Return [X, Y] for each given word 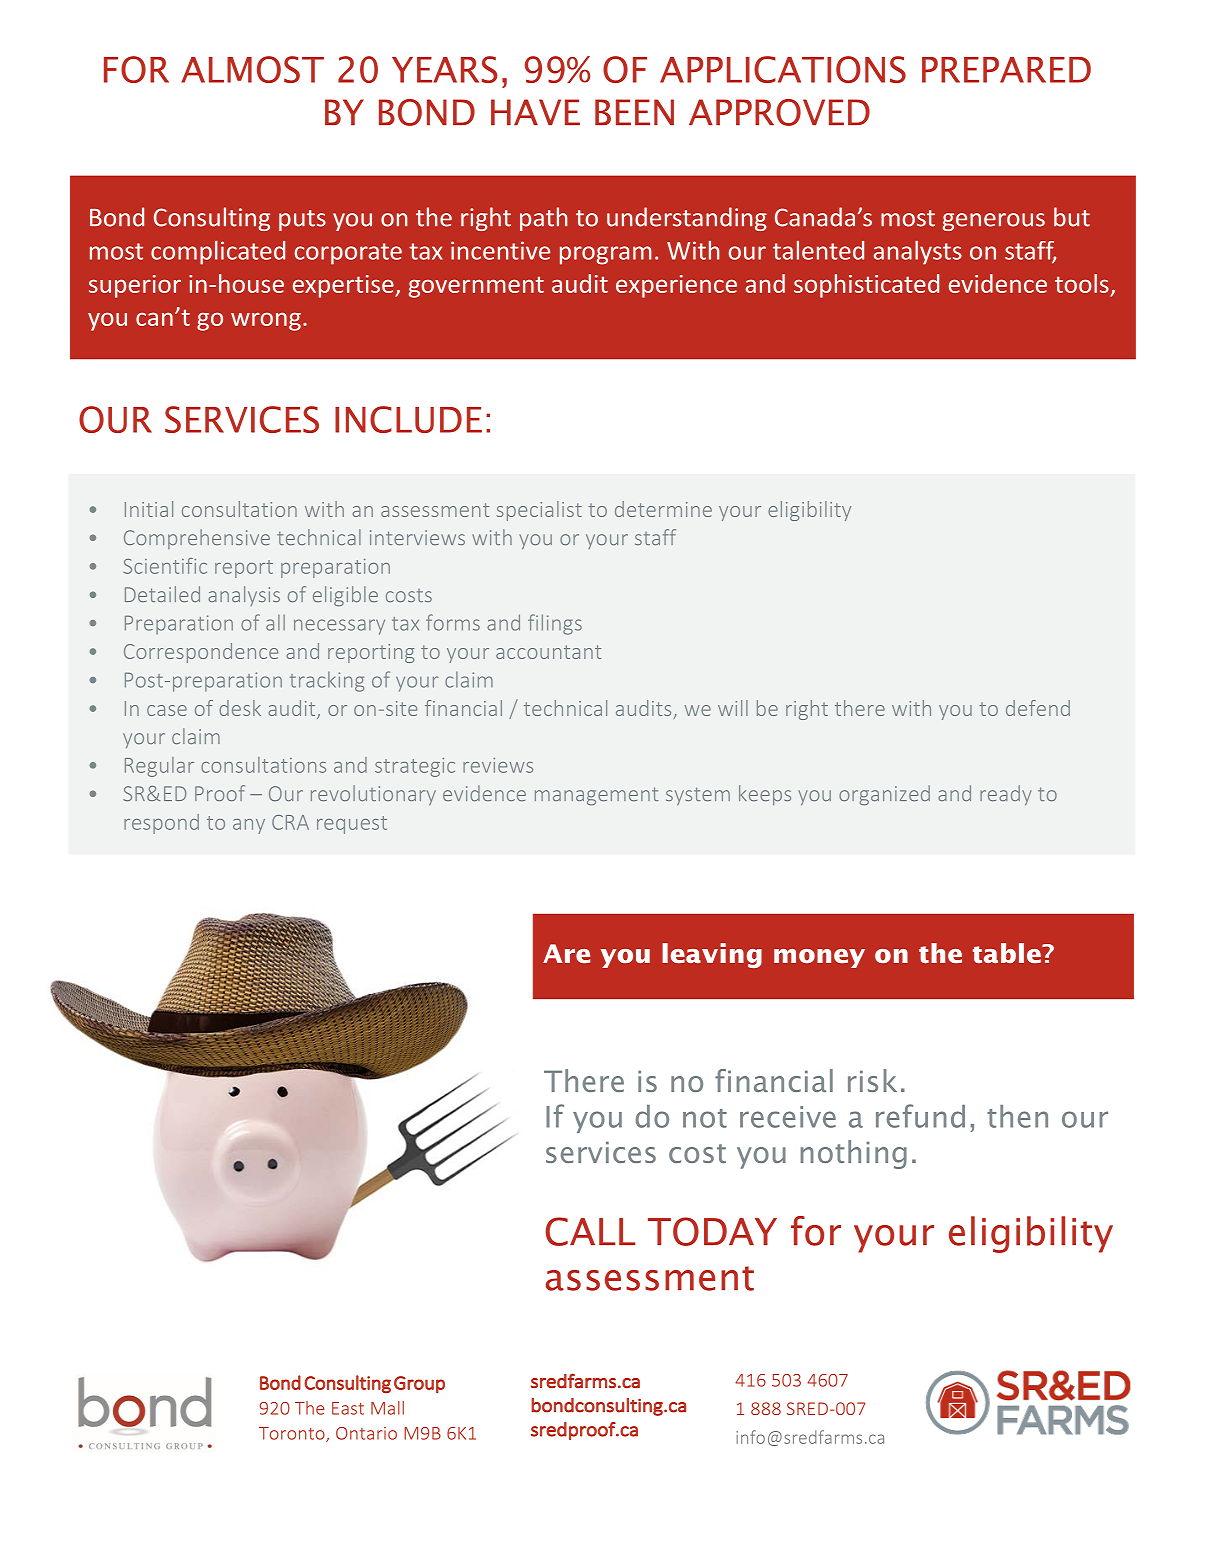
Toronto [293, 1434]
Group [419, 1384]
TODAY [712, 1231]
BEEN [634, 112]
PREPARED [1006, 70]
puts [302, 220]
